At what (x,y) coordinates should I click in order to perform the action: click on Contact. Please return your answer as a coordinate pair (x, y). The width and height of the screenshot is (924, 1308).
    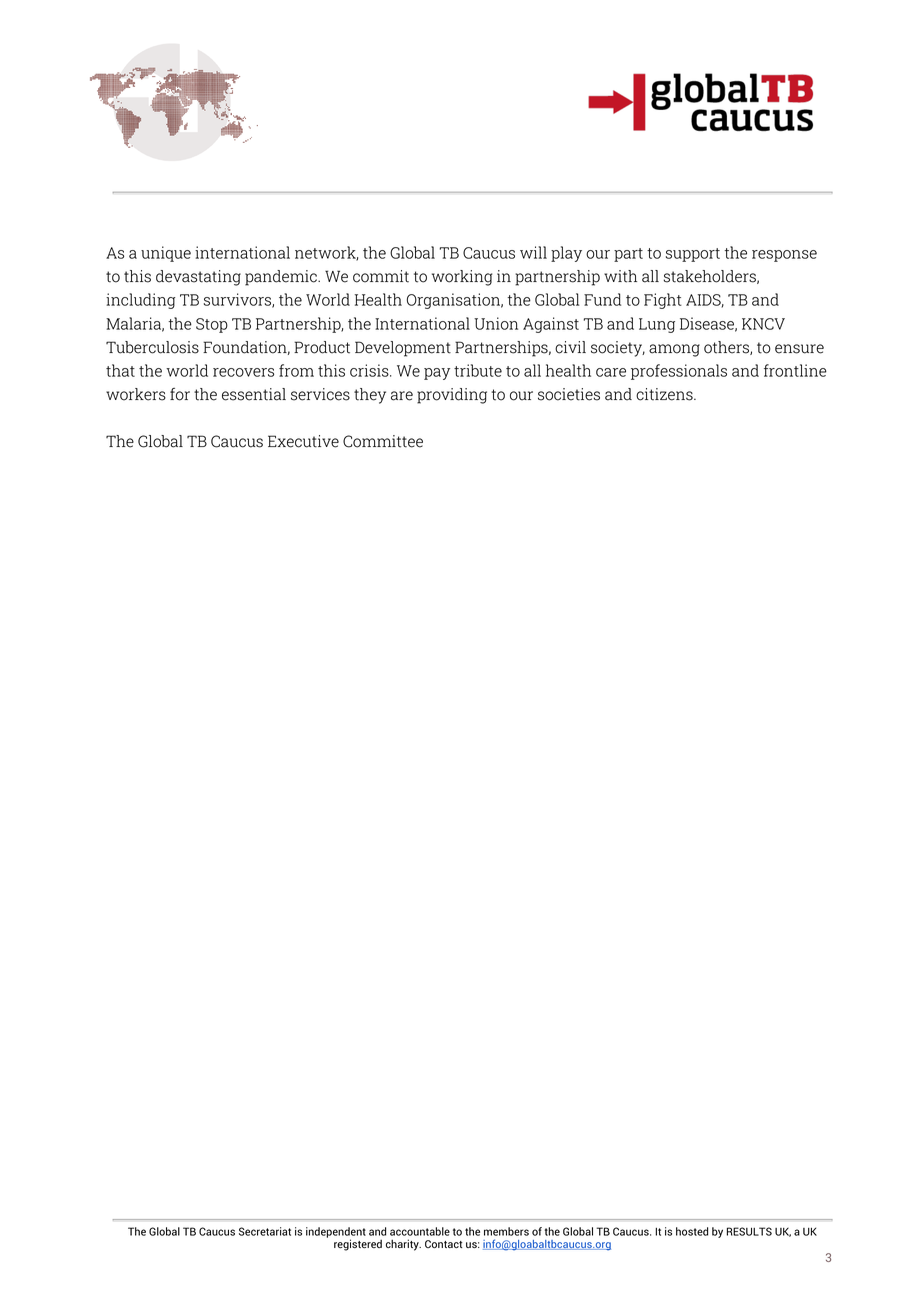
    Looking at the image, I should click on (443, 1244).
